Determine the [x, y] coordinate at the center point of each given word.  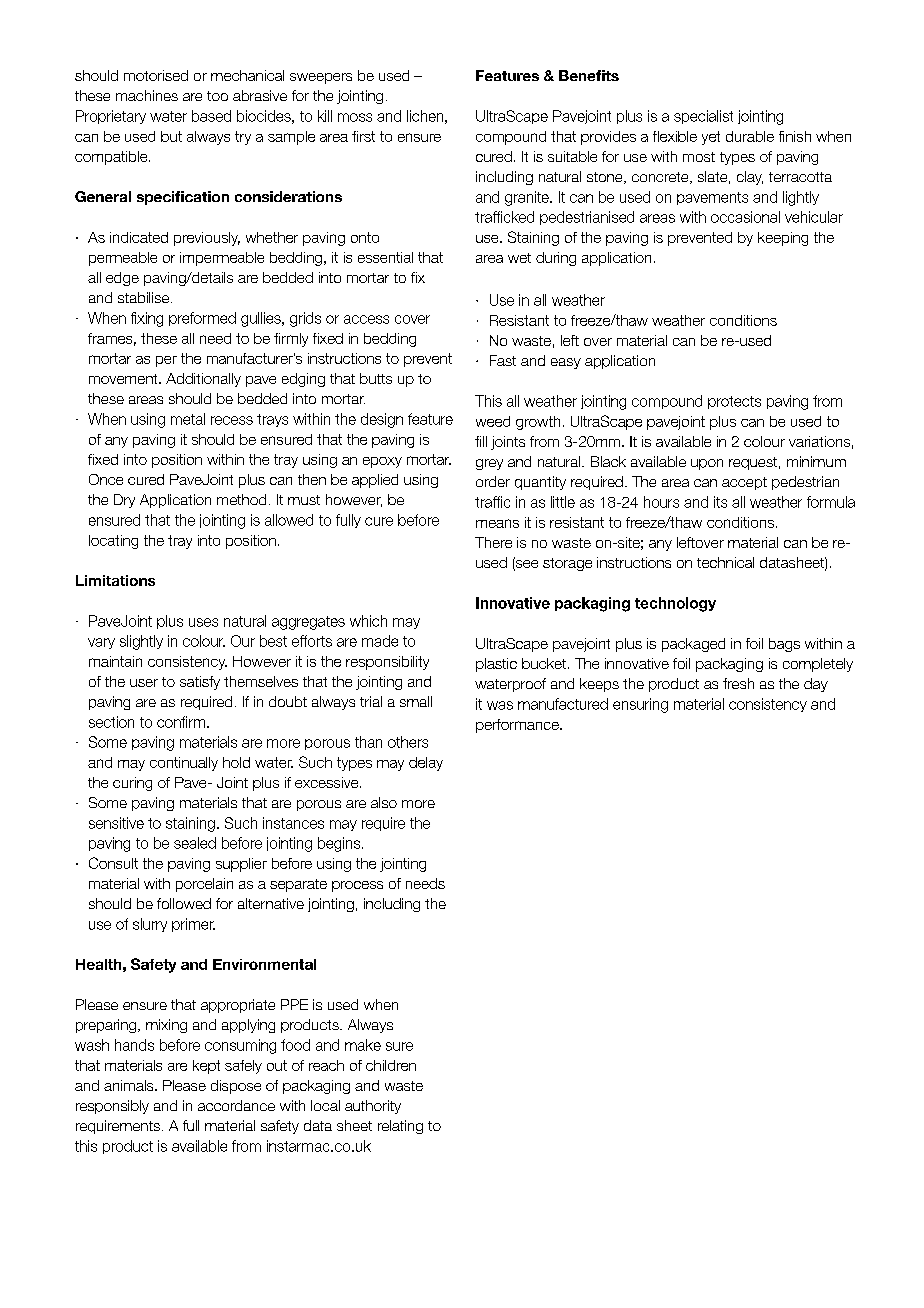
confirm [181, 722]
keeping [783, 239]
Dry [124, 501]
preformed [202, 319]
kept [206, 1067]
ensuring [640, 705]
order [493, 481]
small [416, 701]
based [211, 116]
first [363, 136]
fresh [738, 683]
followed [184, 903]
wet [519, 258]
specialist [703, 117]
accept [744, 483]
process [357, 886]
